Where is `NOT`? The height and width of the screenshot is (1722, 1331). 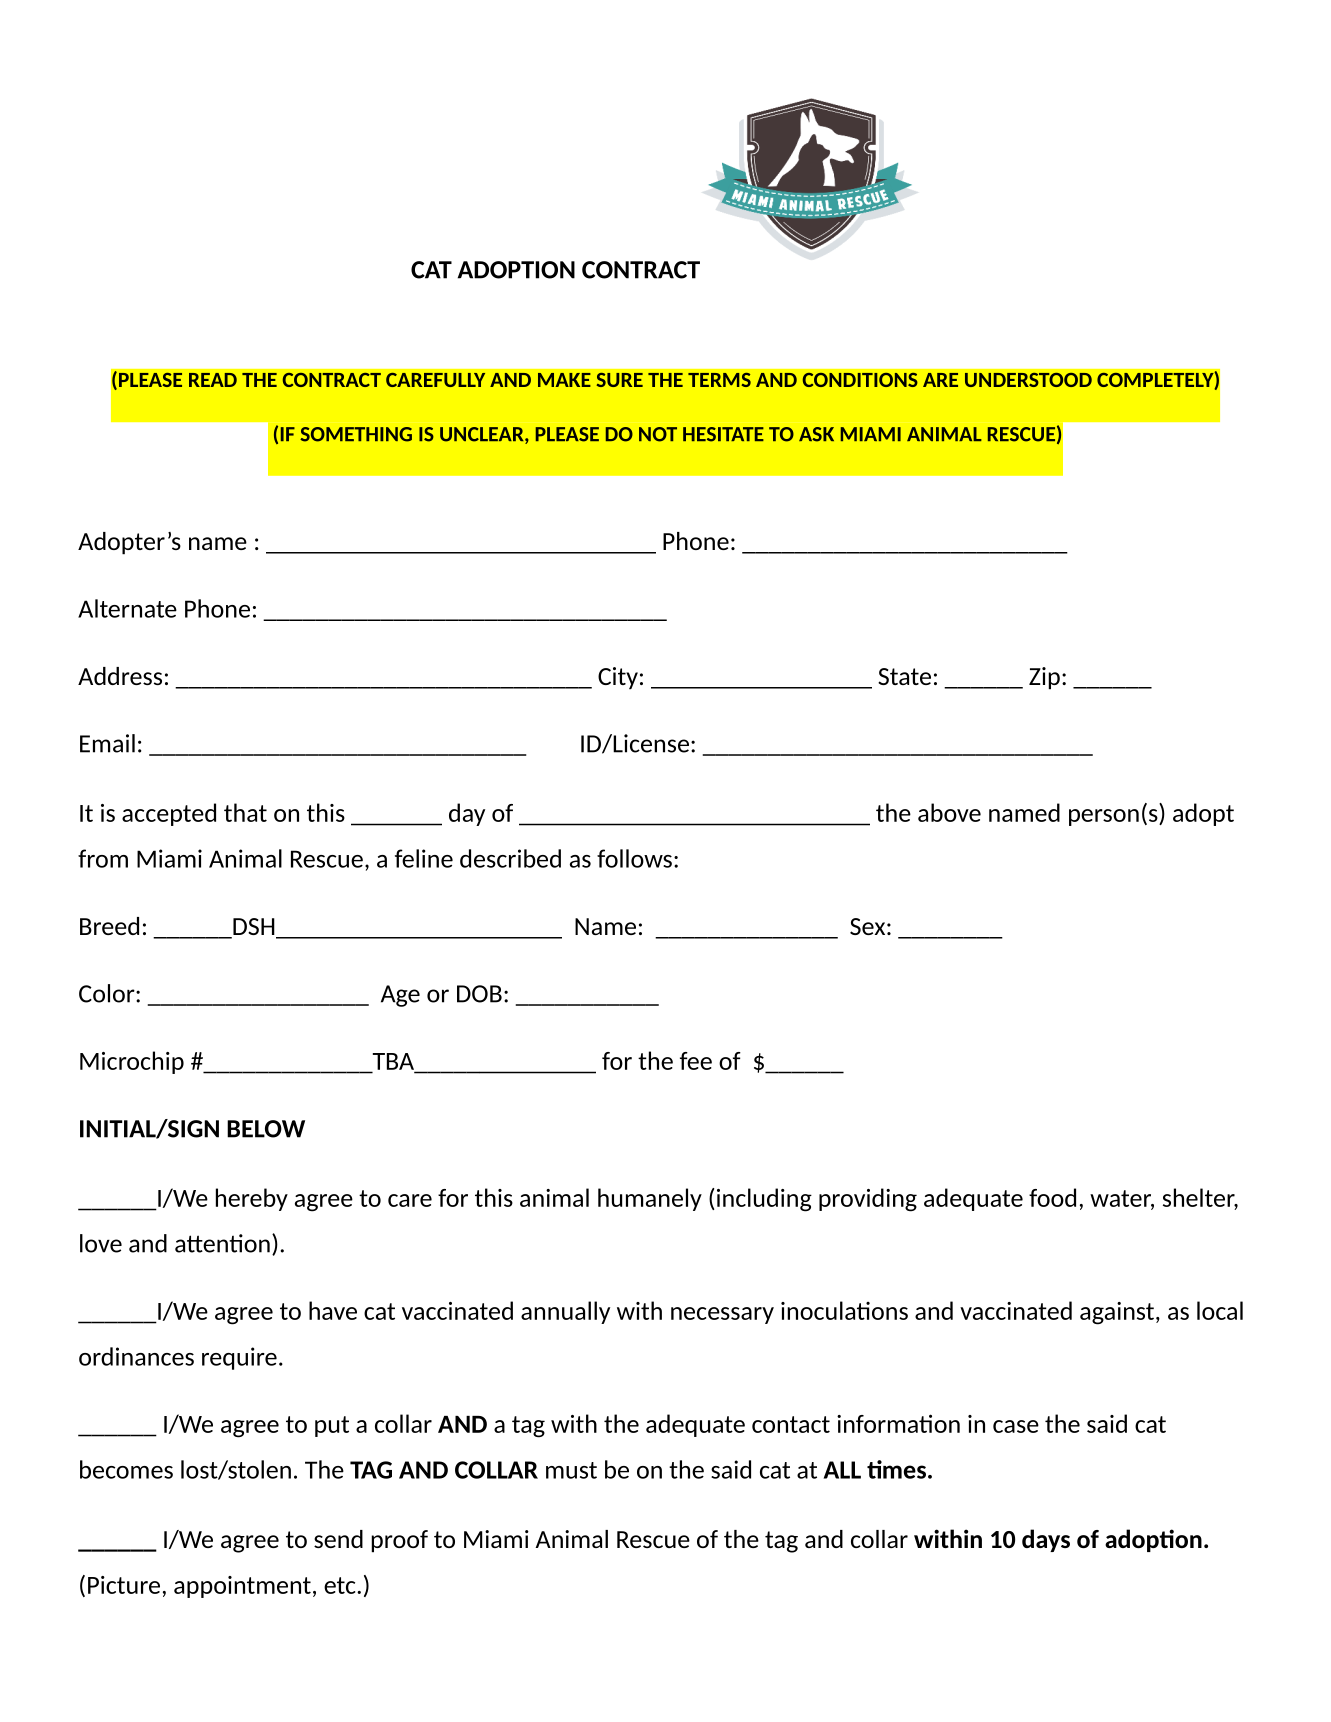
NOT is located at coordinates (658, 434).
